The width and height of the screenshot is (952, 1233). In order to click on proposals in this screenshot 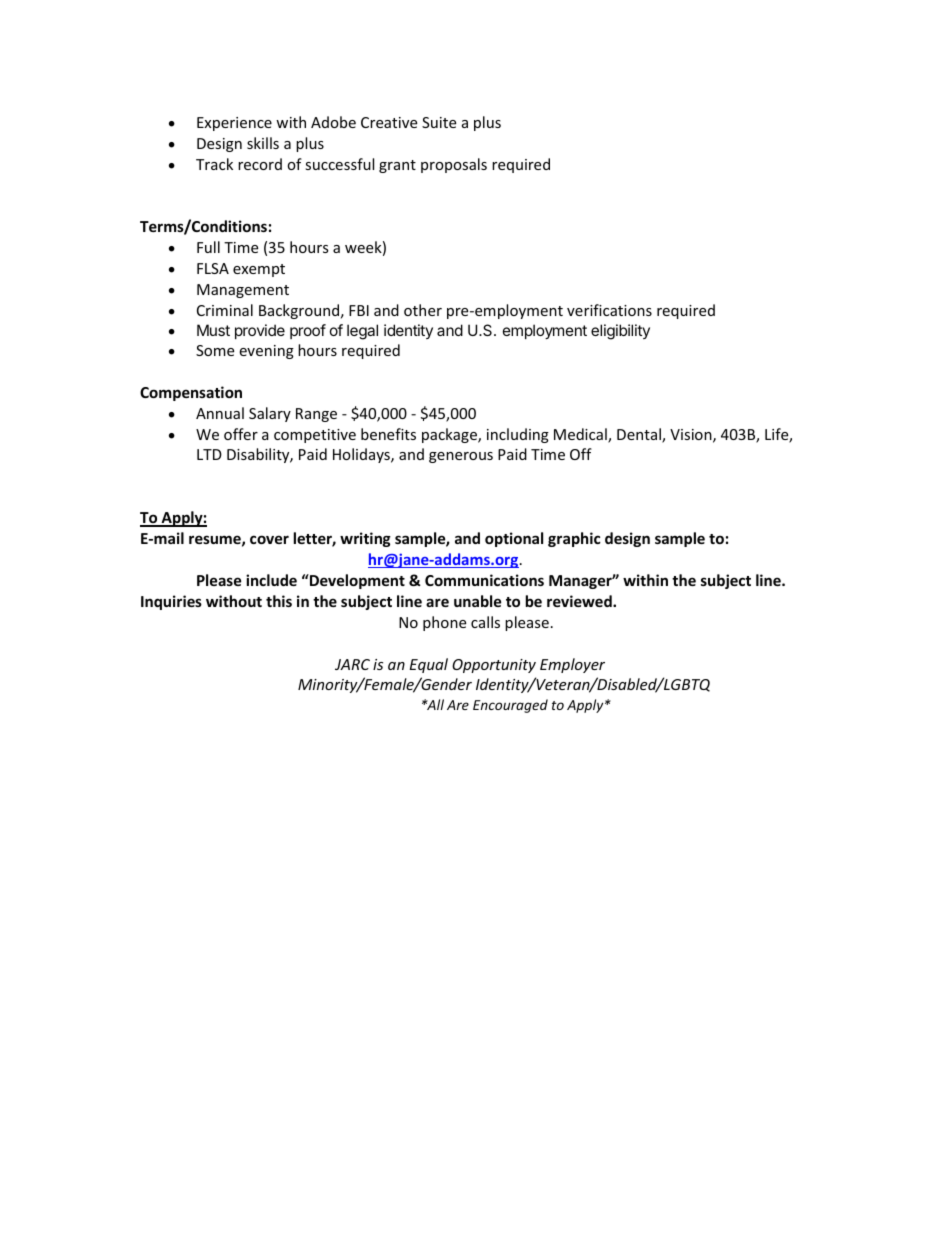, I will do `click(454, 165)`.
